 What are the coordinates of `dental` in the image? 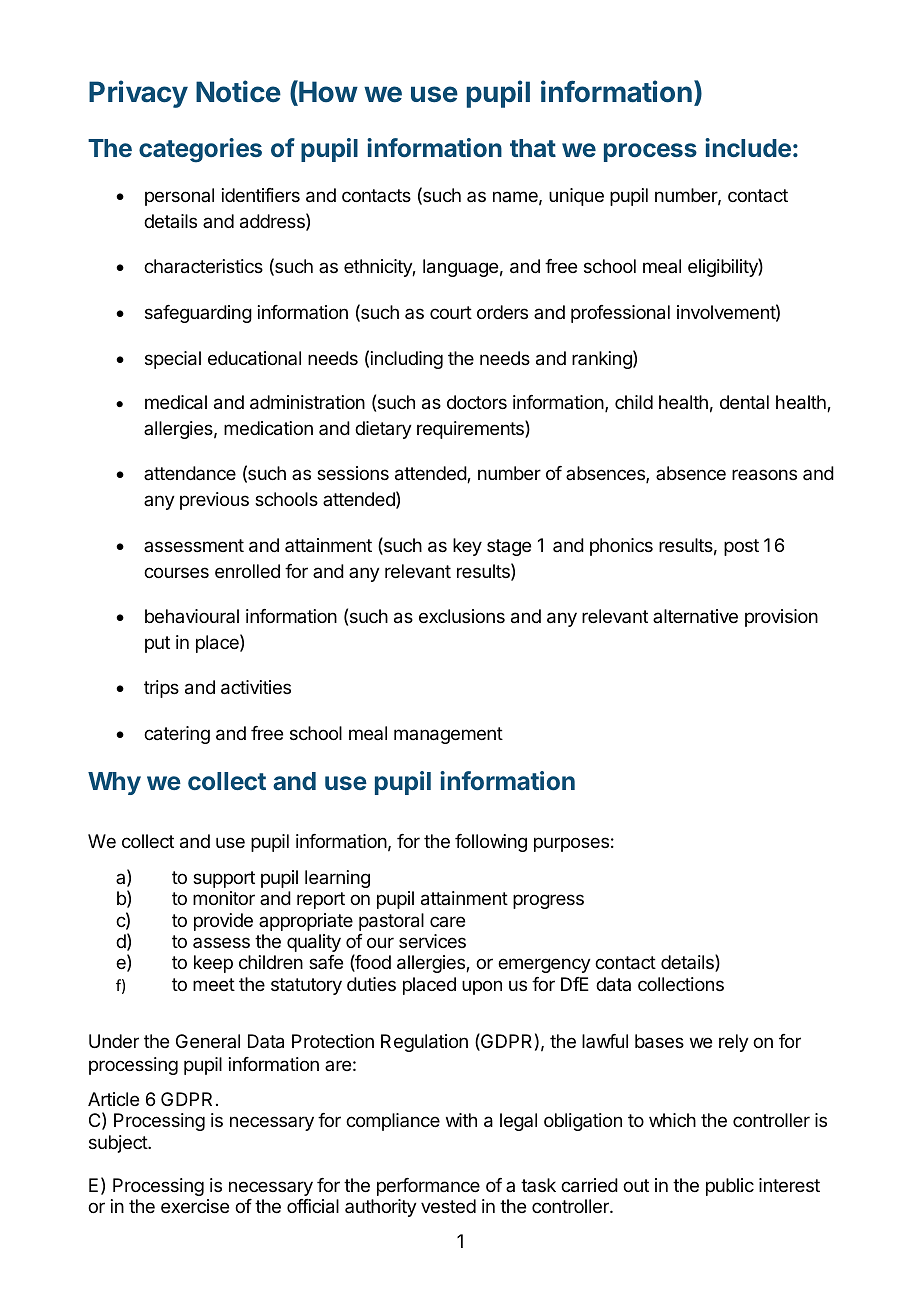 It's located at (744, 402).
